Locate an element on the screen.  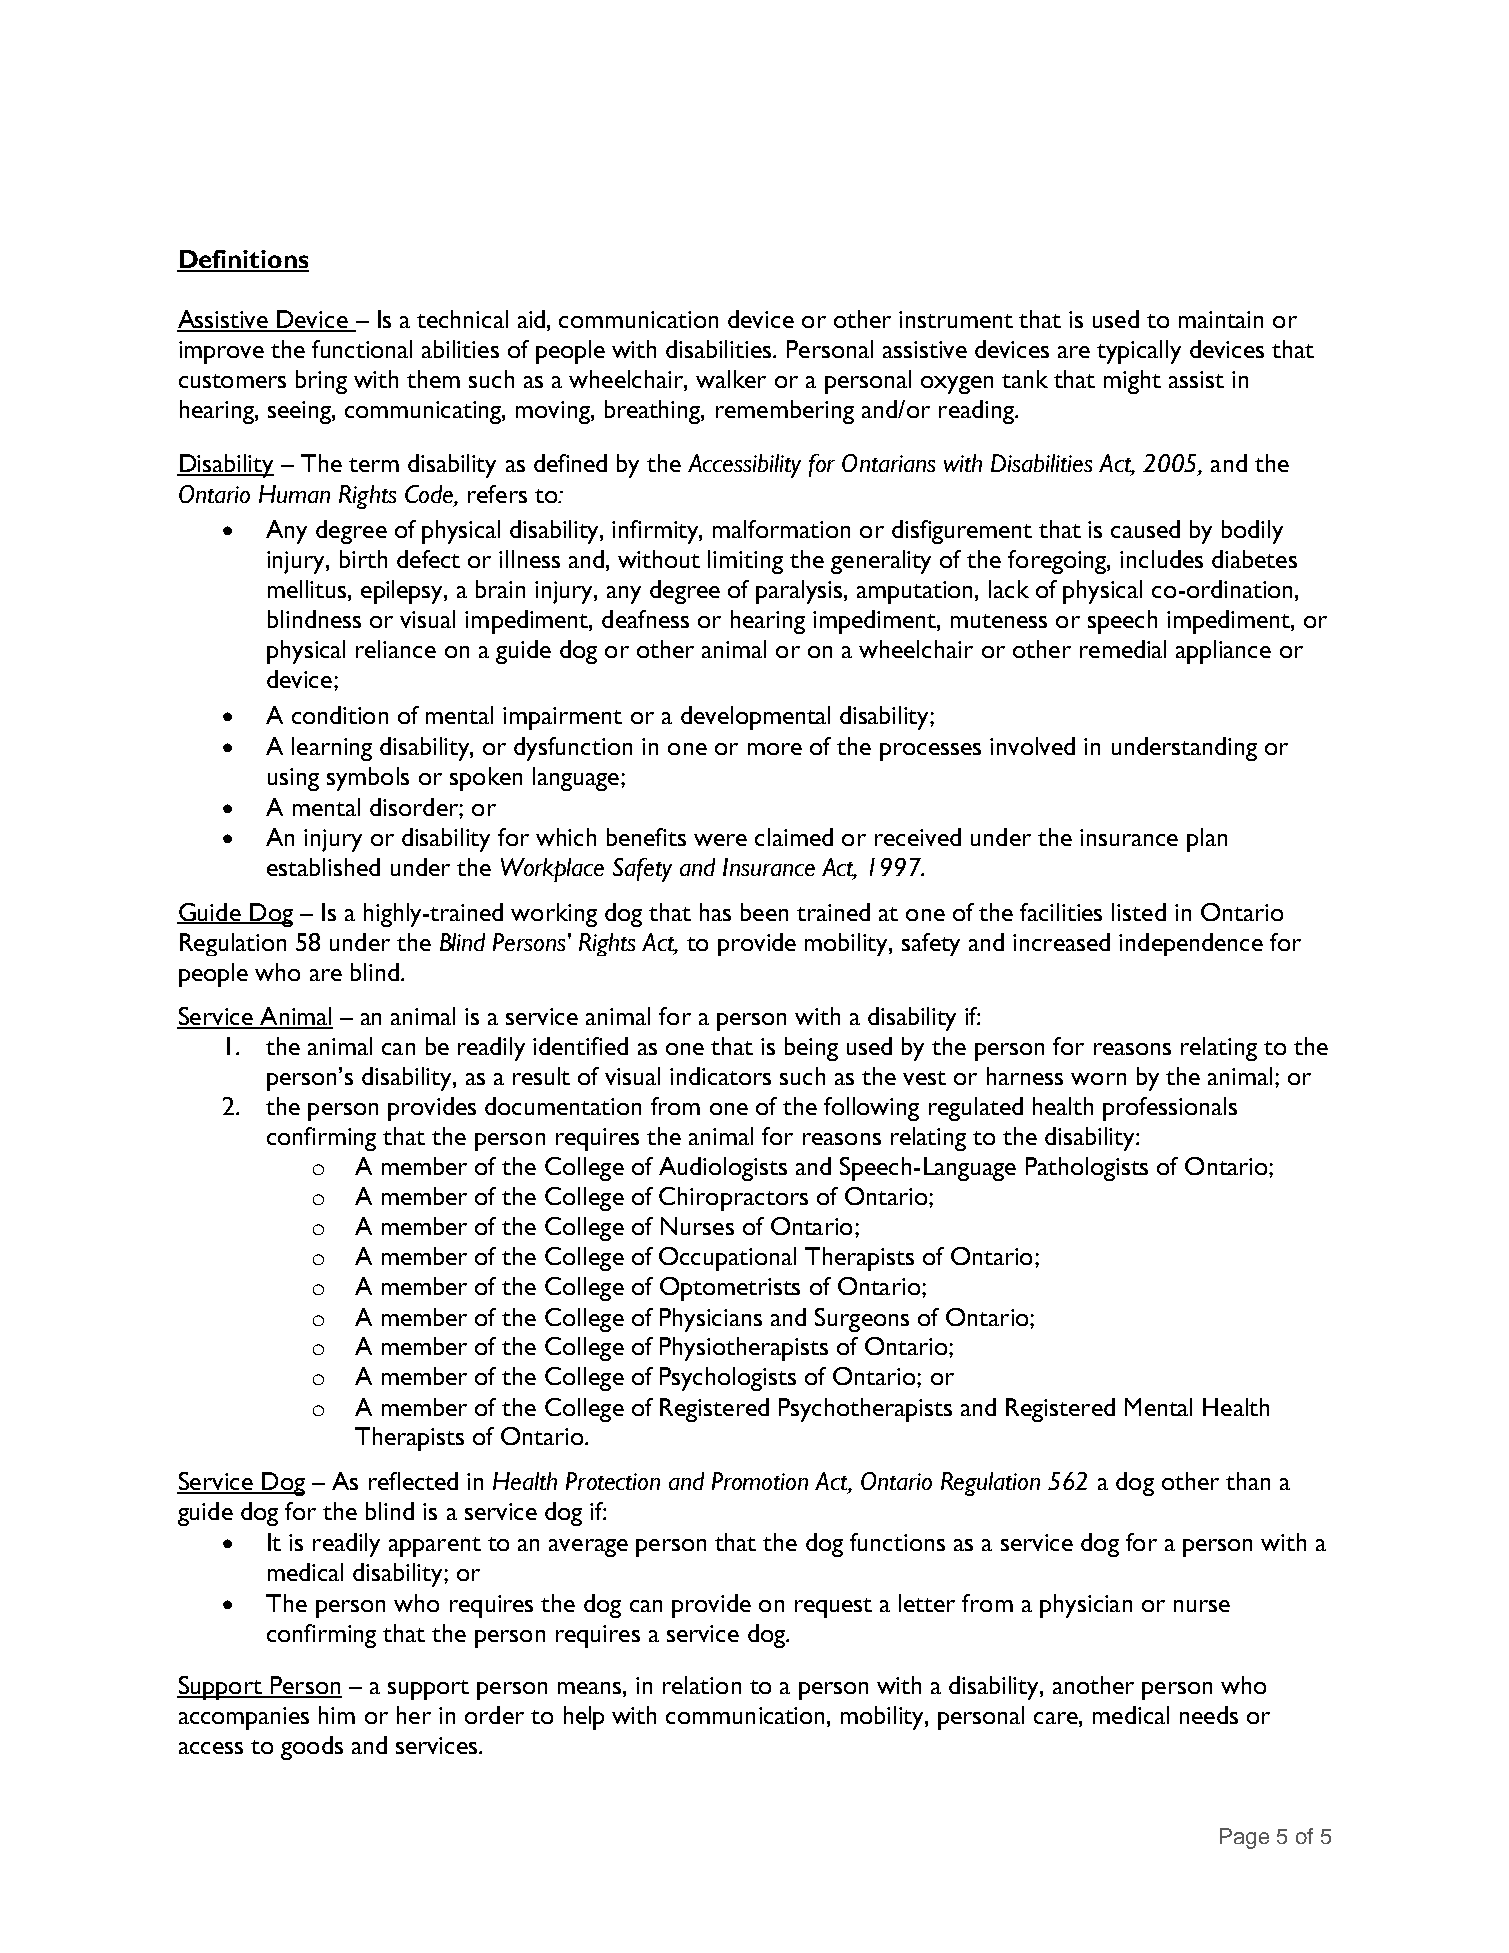
reflected is located at coordinates (413, 1481).
